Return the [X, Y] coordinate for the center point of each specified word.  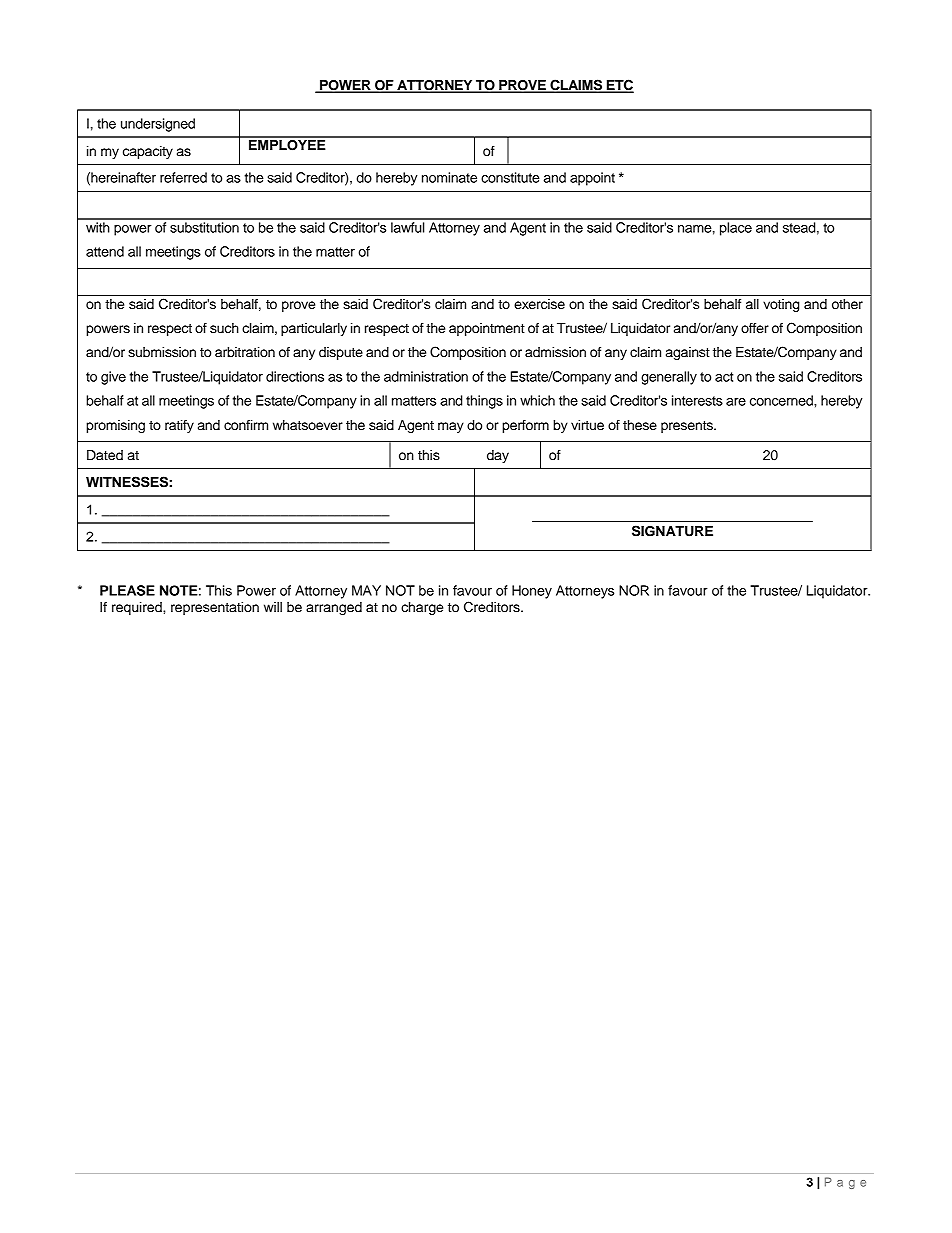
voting [781, 305]
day [498, 456]
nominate [449, 177]
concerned [782, 400]
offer [755, 328]
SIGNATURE [672, 531]
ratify [179, 426]
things [484, 402]
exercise [539, 304]
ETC [619, 86]
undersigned [158, 125]
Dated [105, 455]
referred [183, 177]
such [224, 328]
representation [215, 608]
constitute [510, 177]
